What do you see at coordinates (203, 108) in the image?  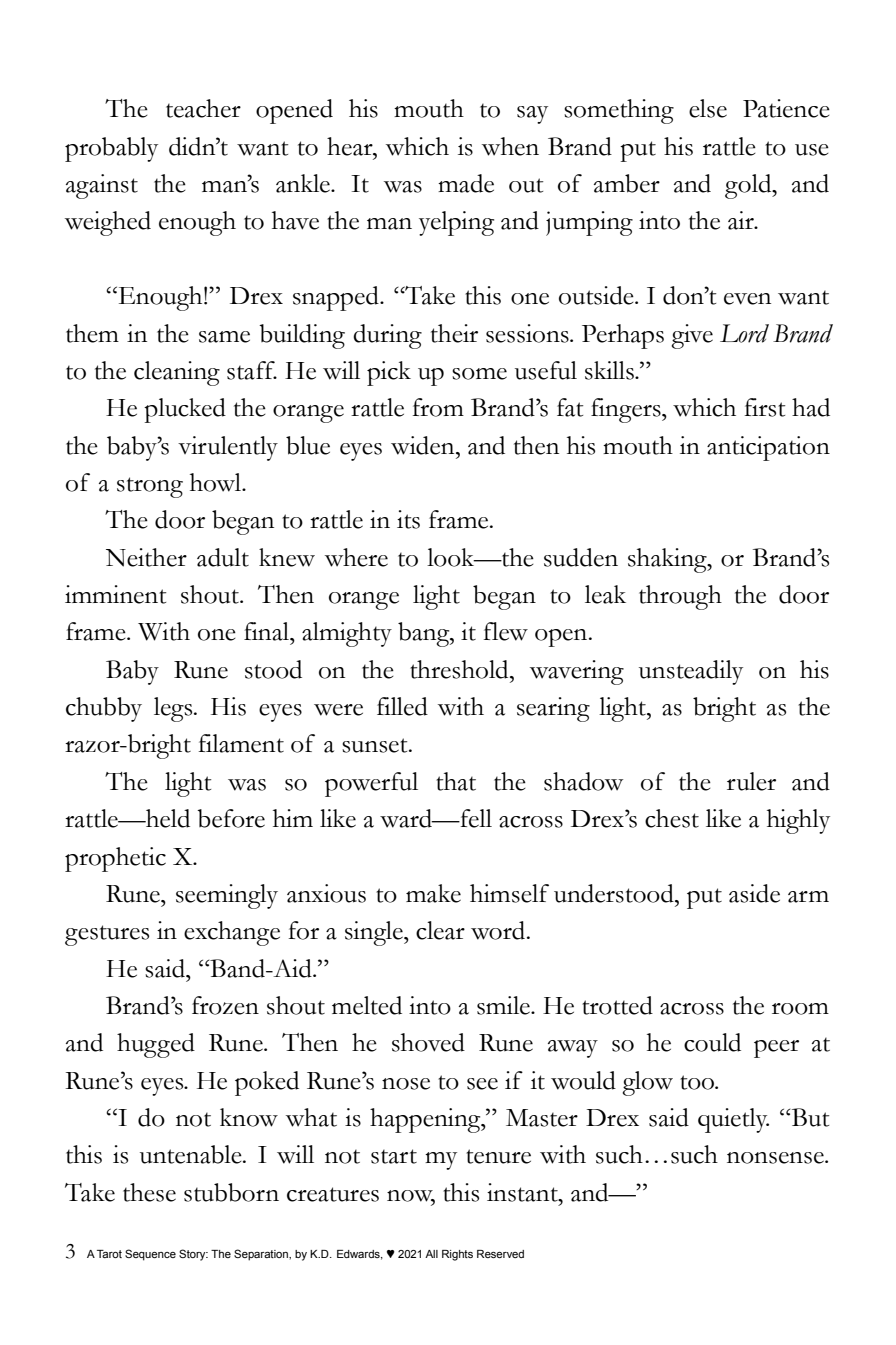 I see `teacher` at bounding box center [203, 108].
